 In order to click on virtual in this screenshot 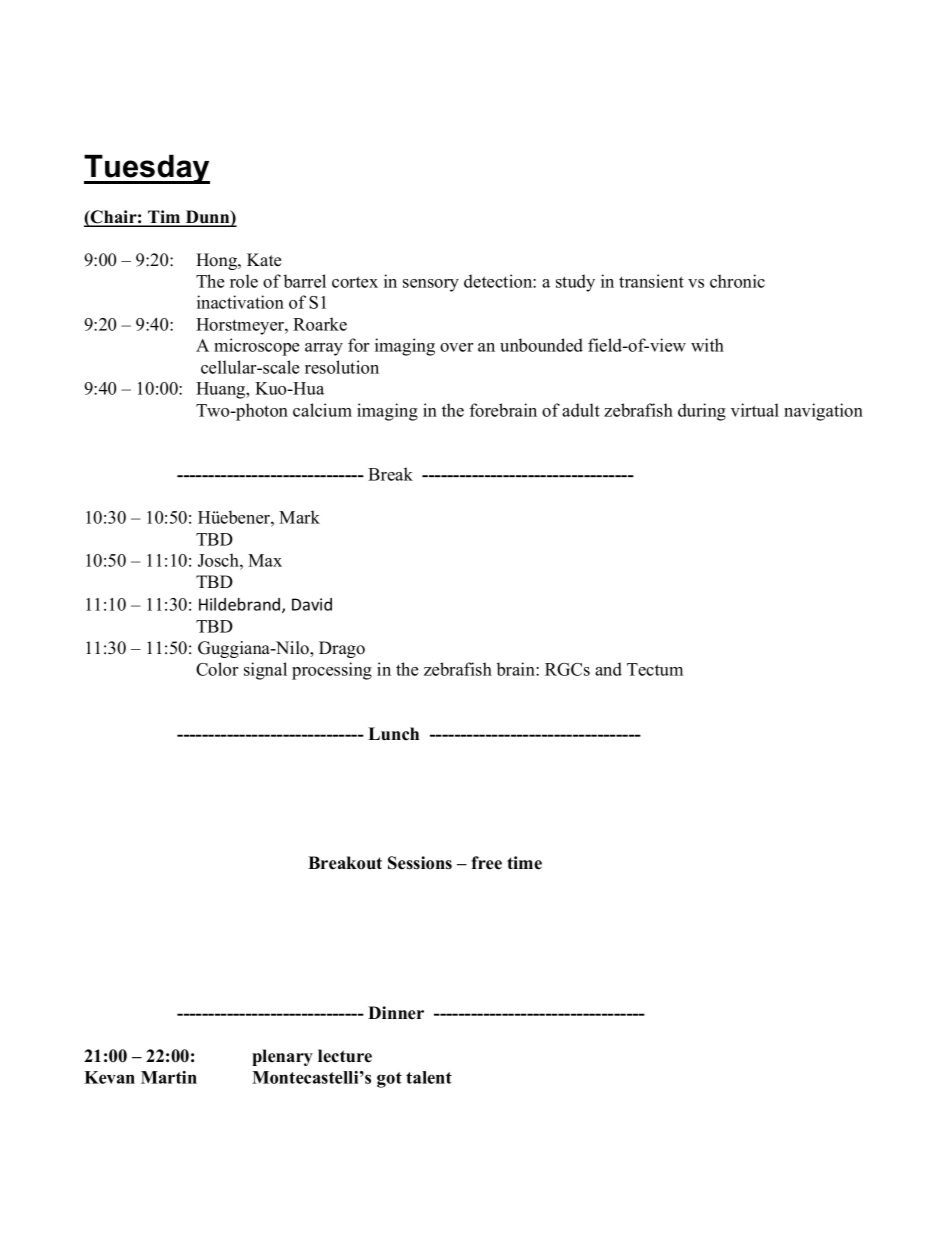, I will do `click(755, 410)`.
